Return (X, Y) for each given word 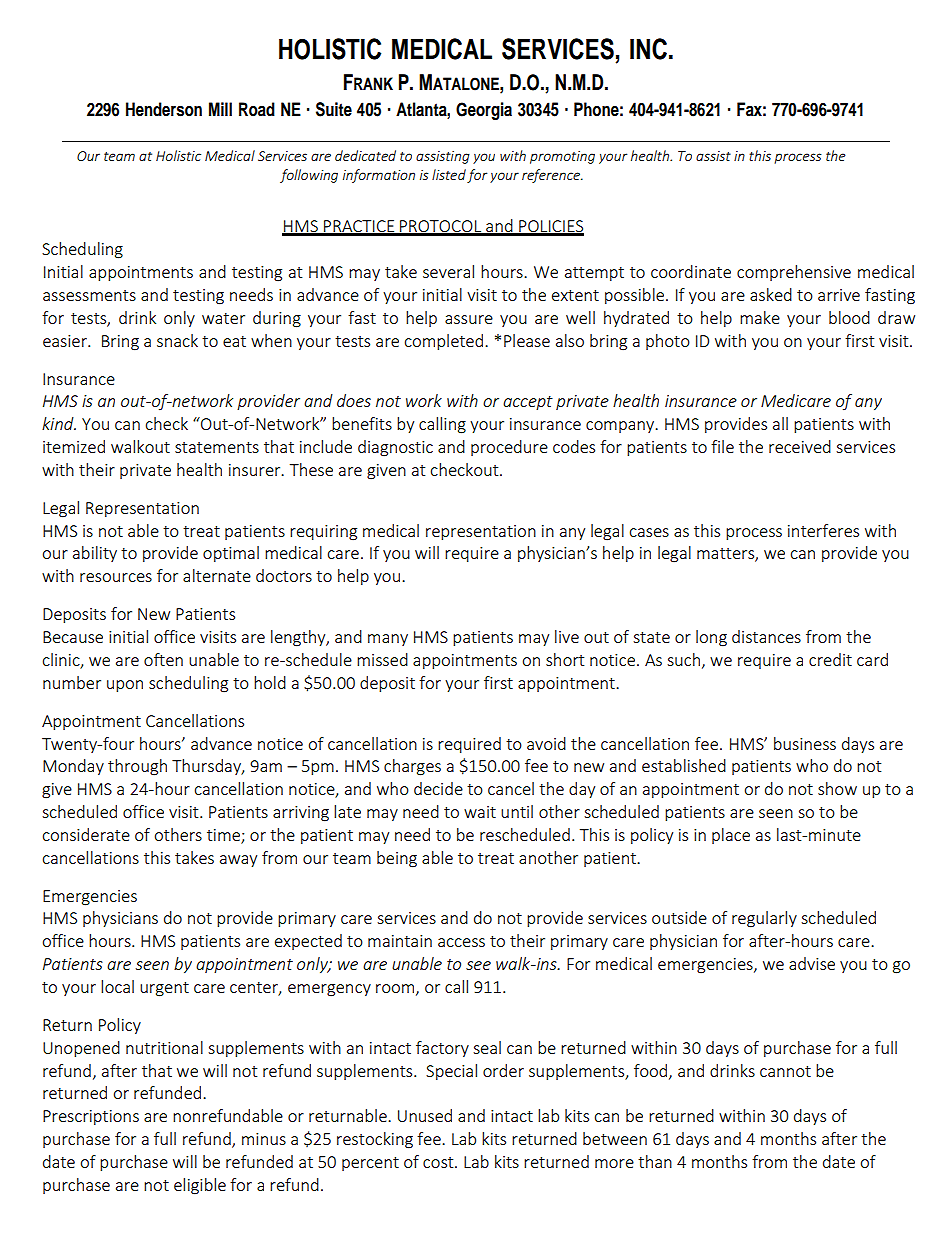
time (224, 836)
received (800, 446)
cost (439, 1162)
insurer (256, 470)
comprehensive (794, 273)
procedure (509, 448)
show (837, 788)
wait (480, 812)
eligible (200, 1186)
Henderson (164, 109)
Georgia (484, 111)
